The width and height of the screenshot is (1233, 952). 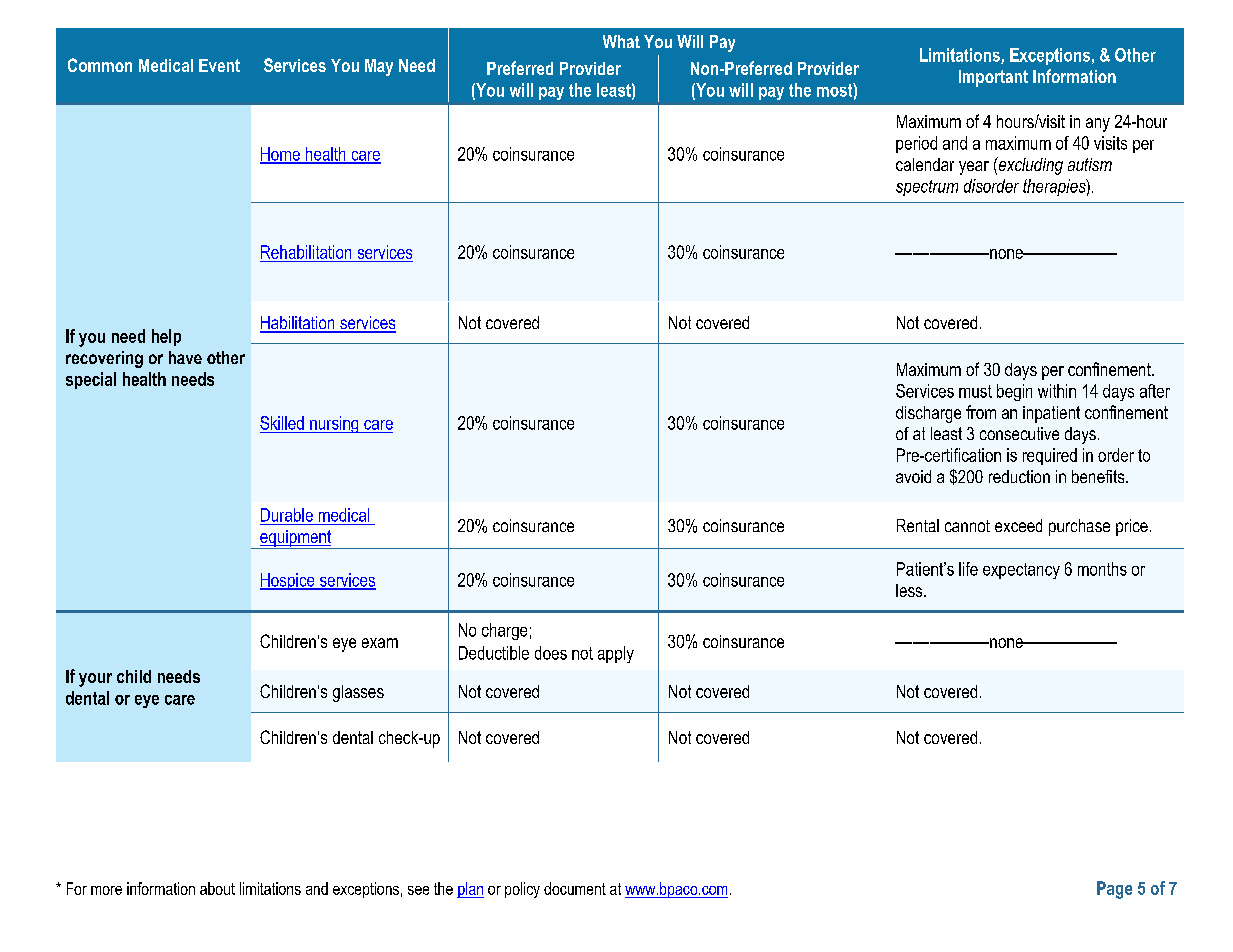 I want to click on What, so click(x=621, y=41).
